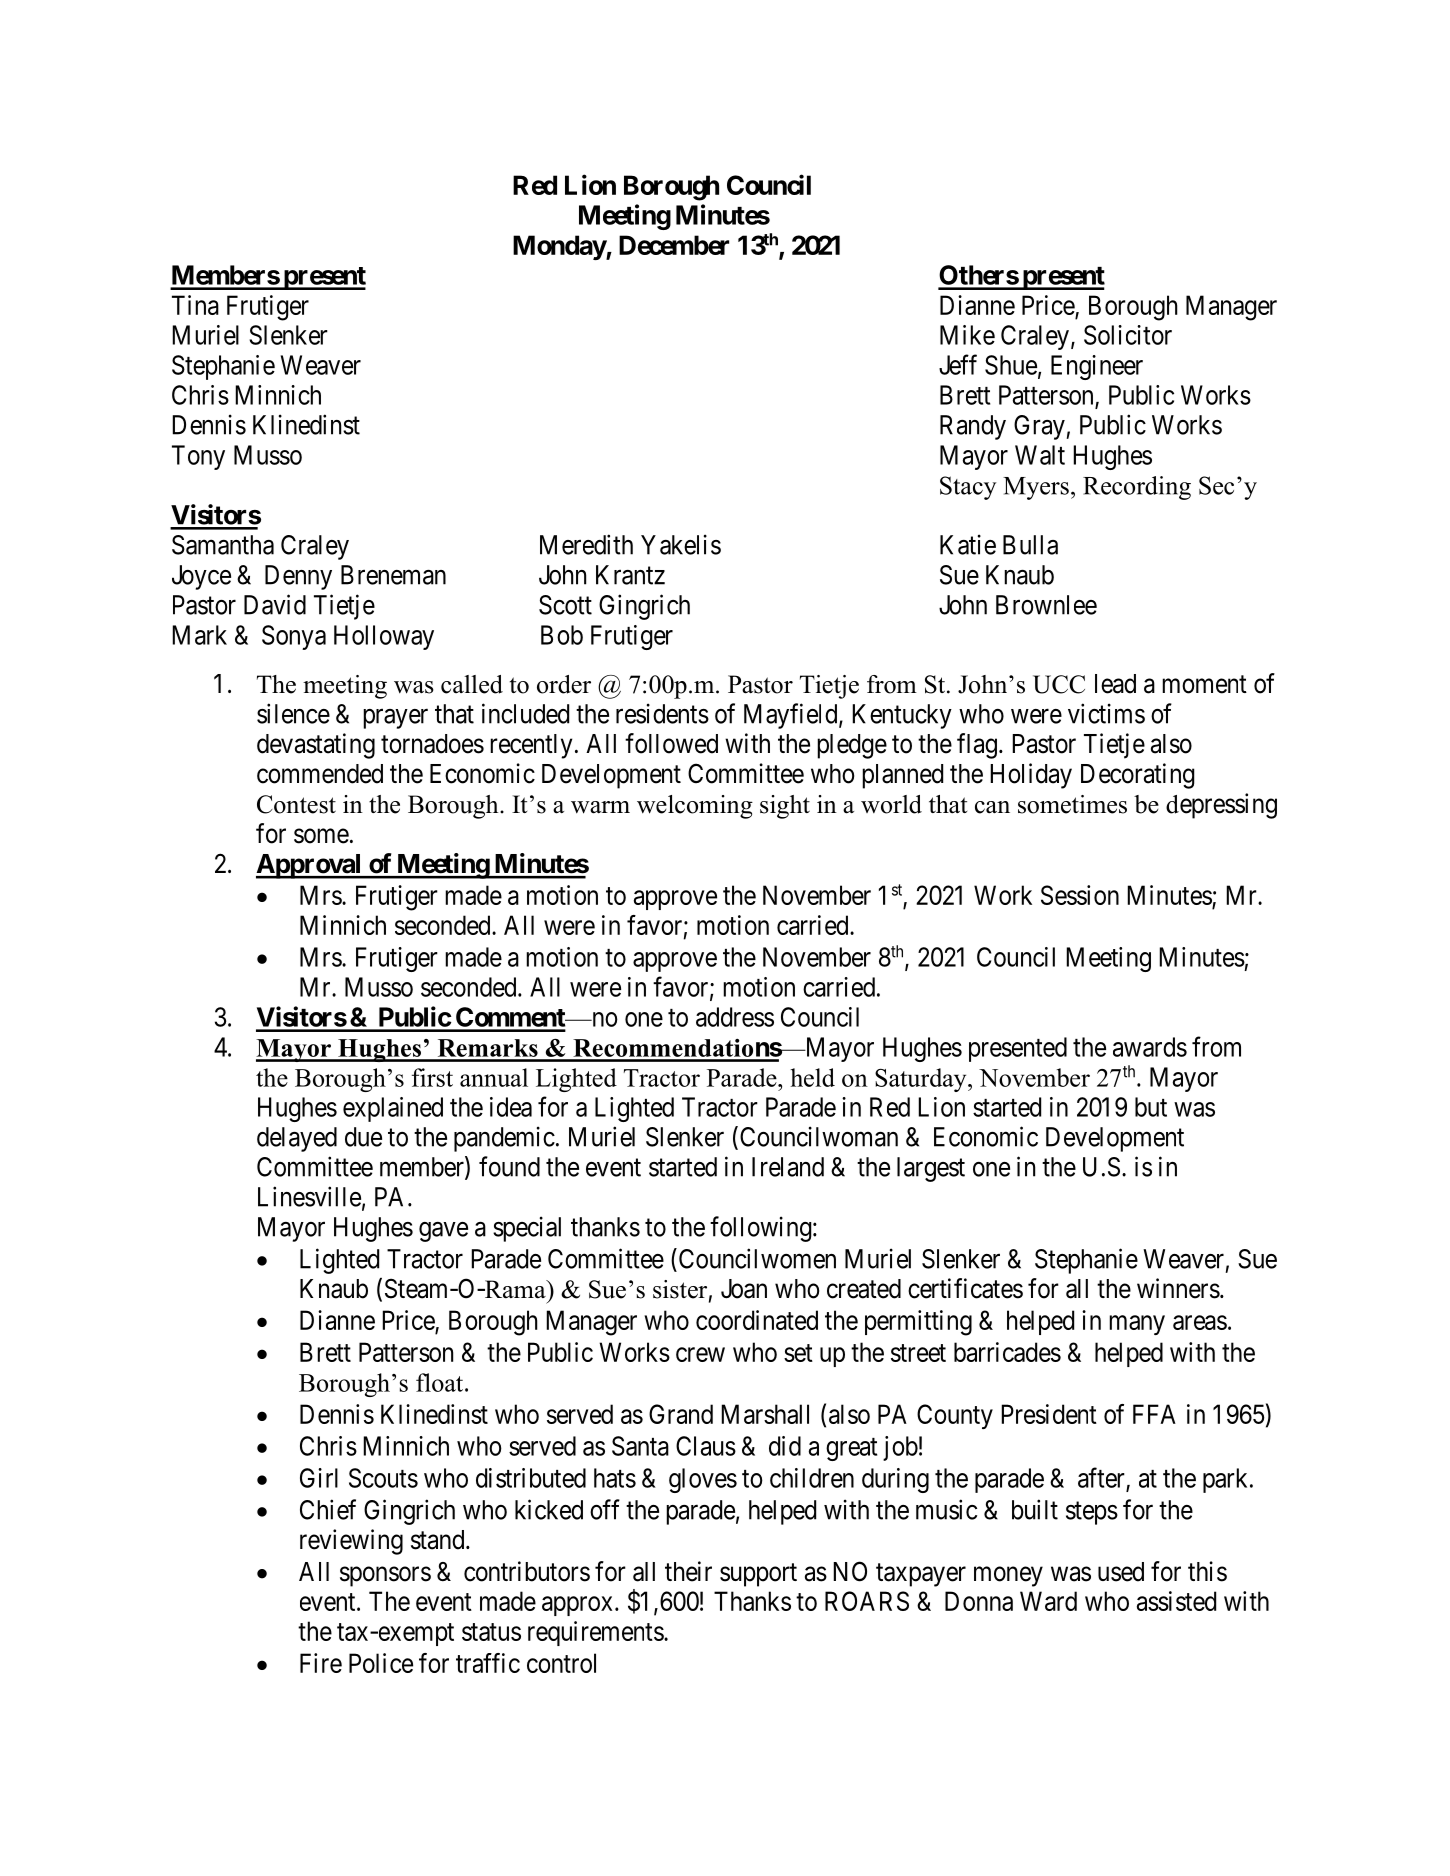  I want to click on Ireland, so click(788, 1167).
